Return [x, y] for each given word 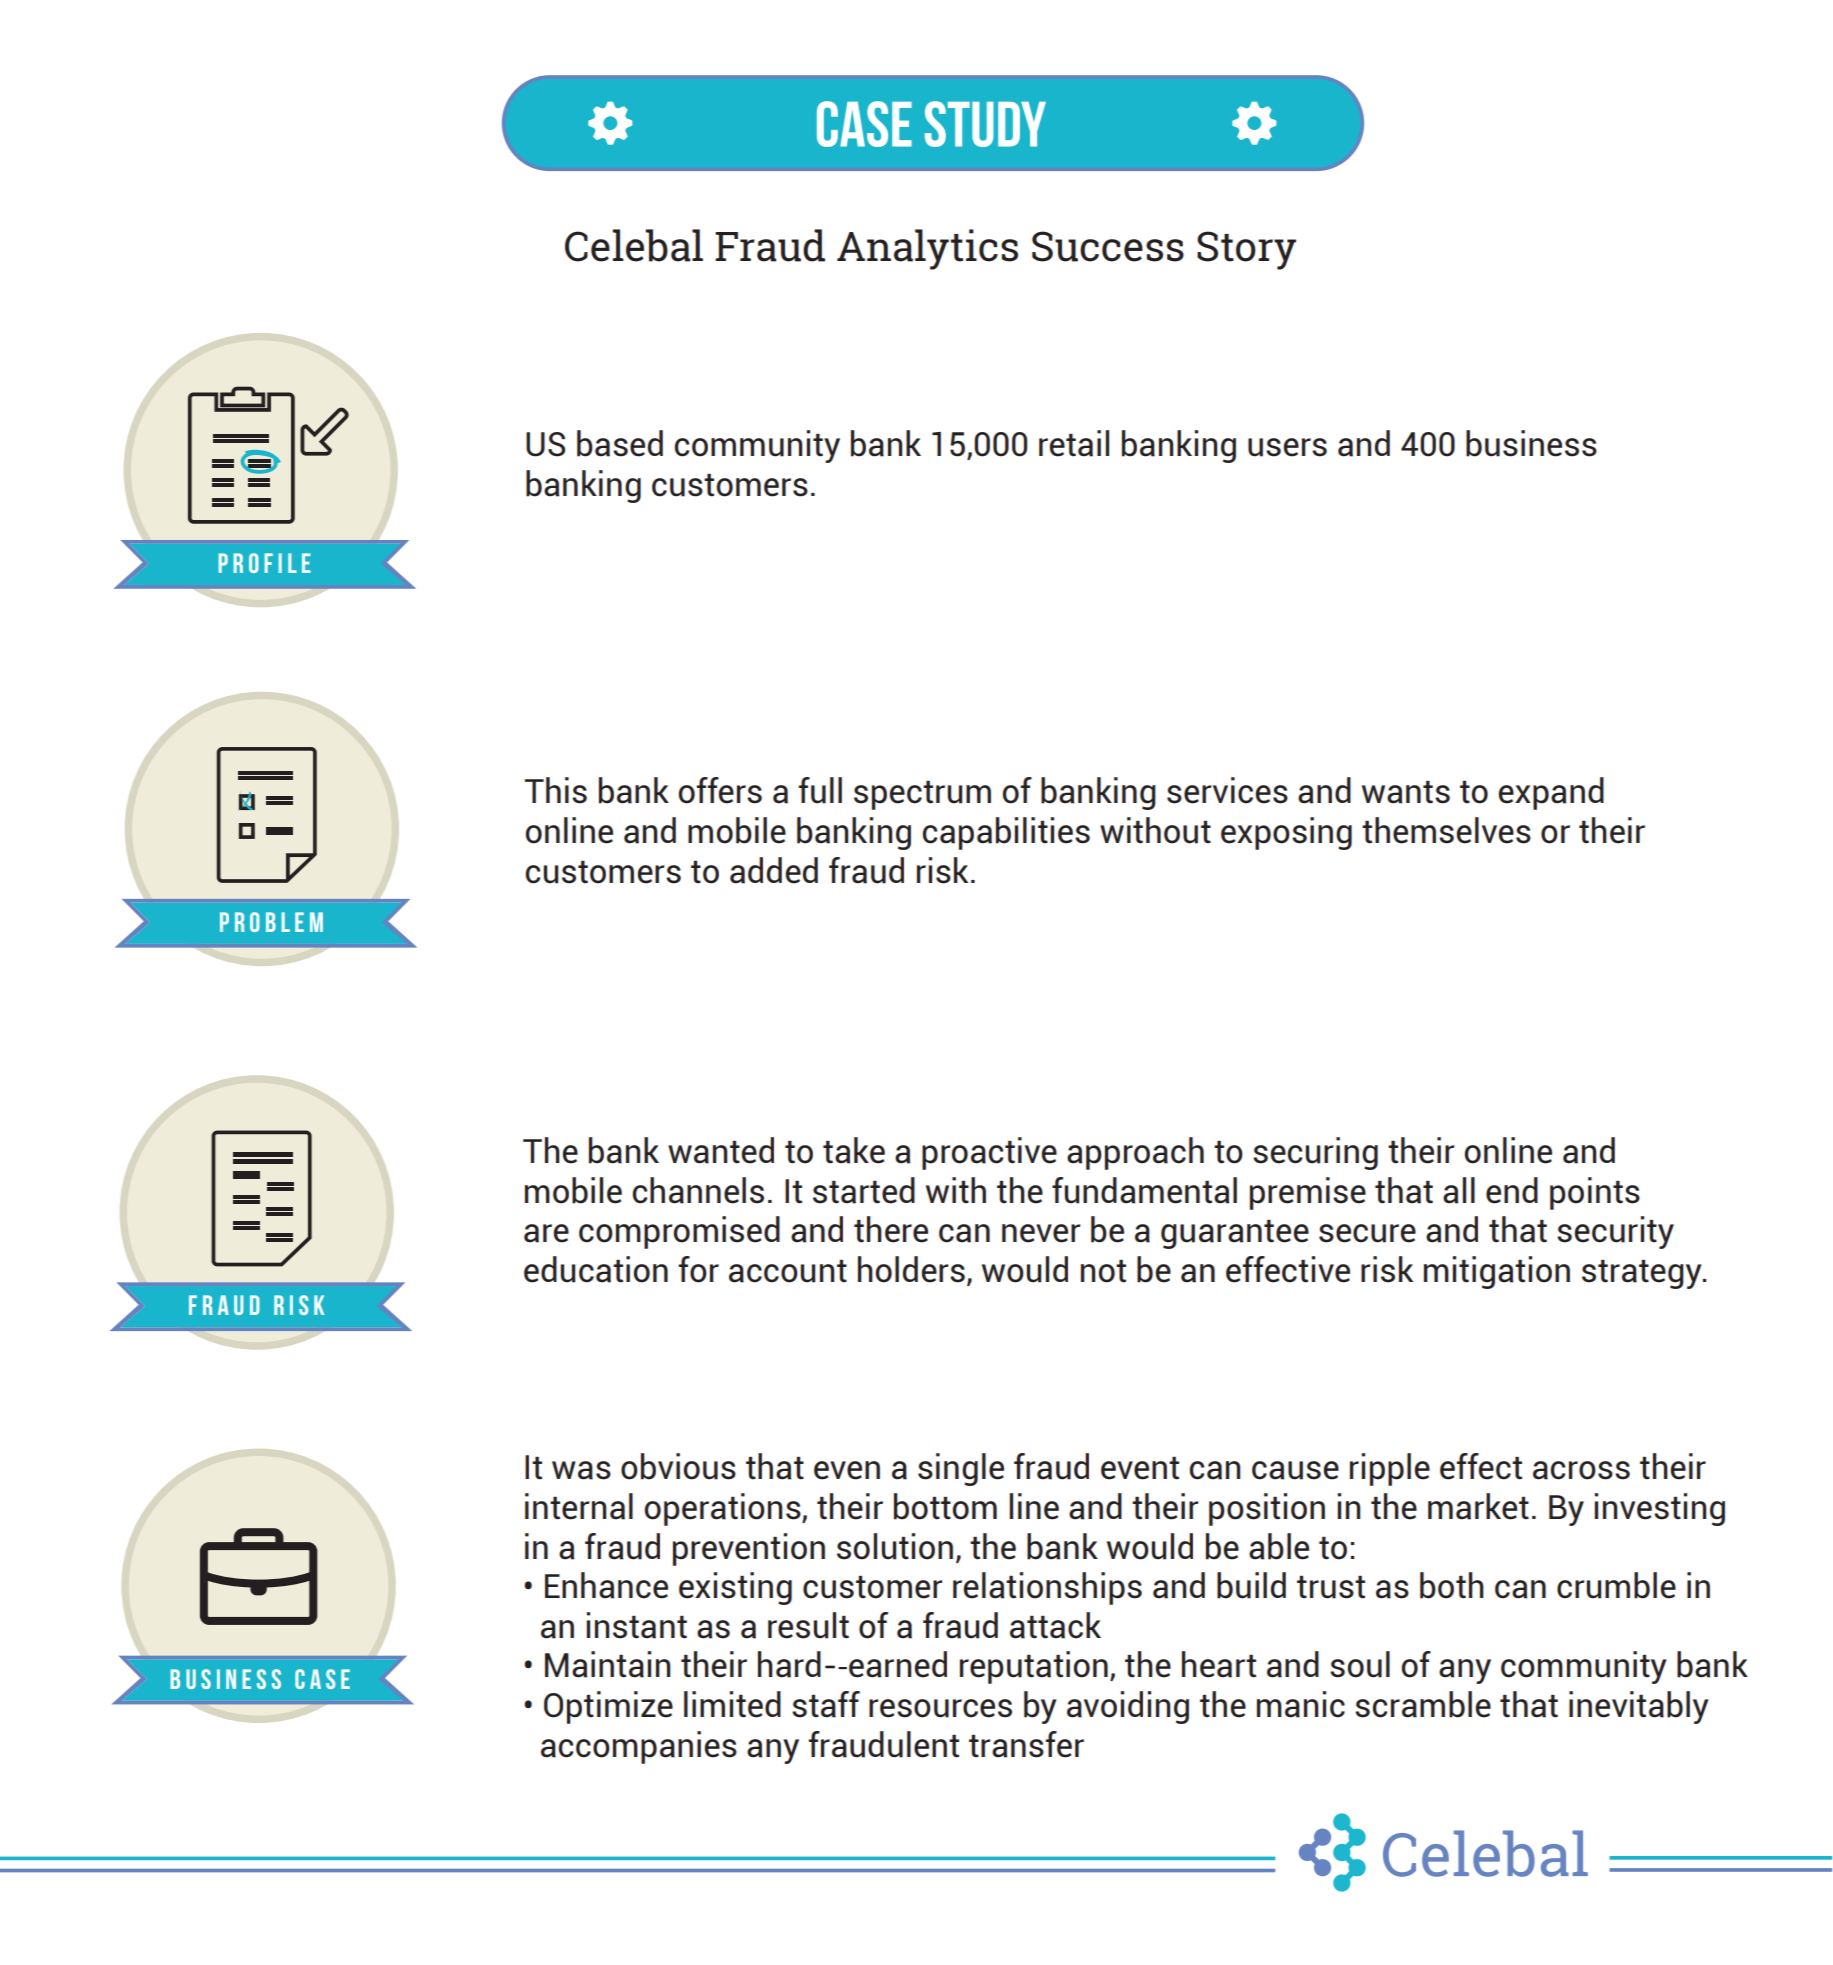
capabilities [1006, 833]
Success [1108, 246]
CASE [864, 124]
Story [1246, 250]
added [774, 870]
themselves [1446, 830]
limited [732, 1704]
